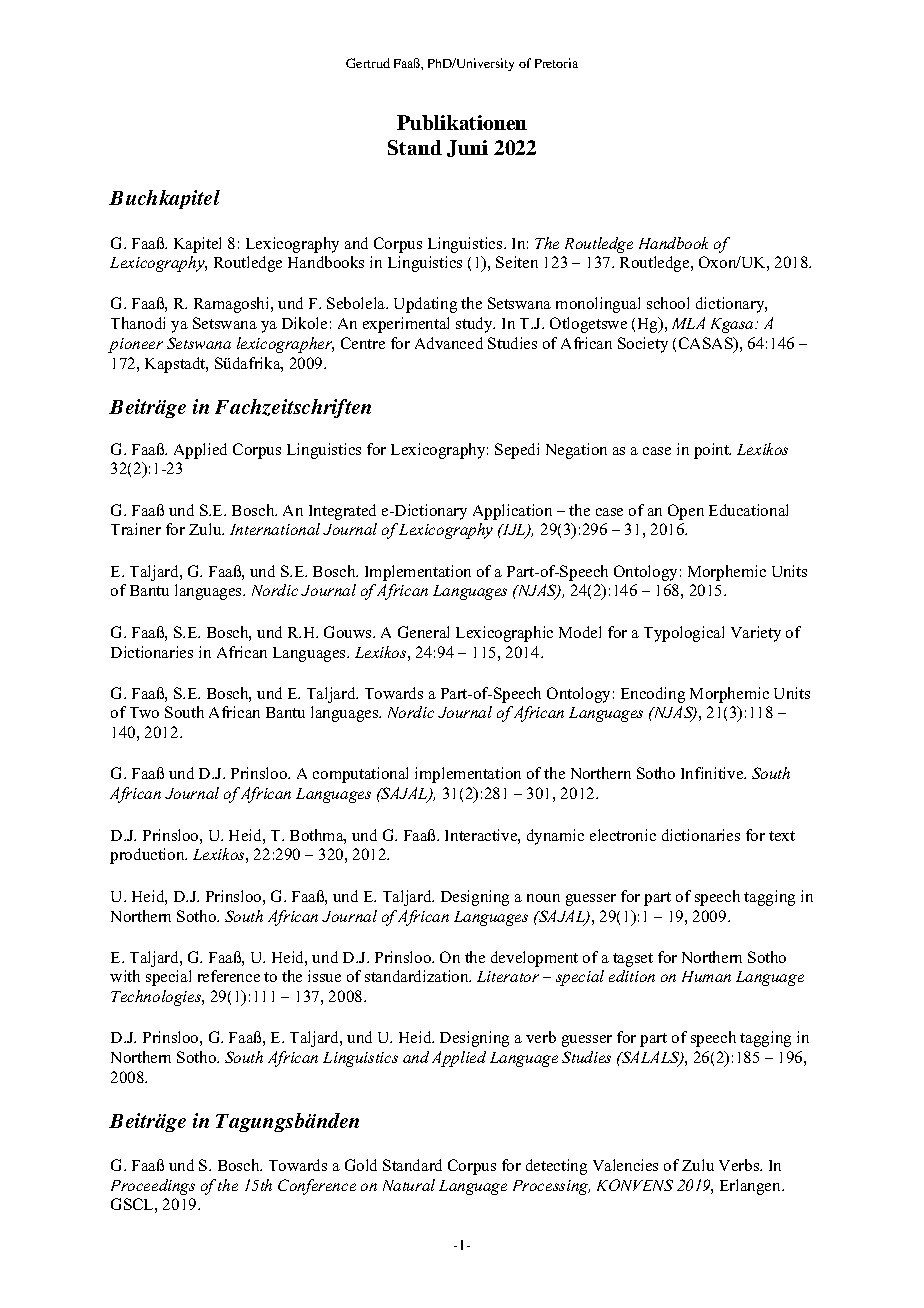  What do you see at coordinates (153, 1187) in the document?
I see `Proceedings` at bounding box center [153, 1187].
